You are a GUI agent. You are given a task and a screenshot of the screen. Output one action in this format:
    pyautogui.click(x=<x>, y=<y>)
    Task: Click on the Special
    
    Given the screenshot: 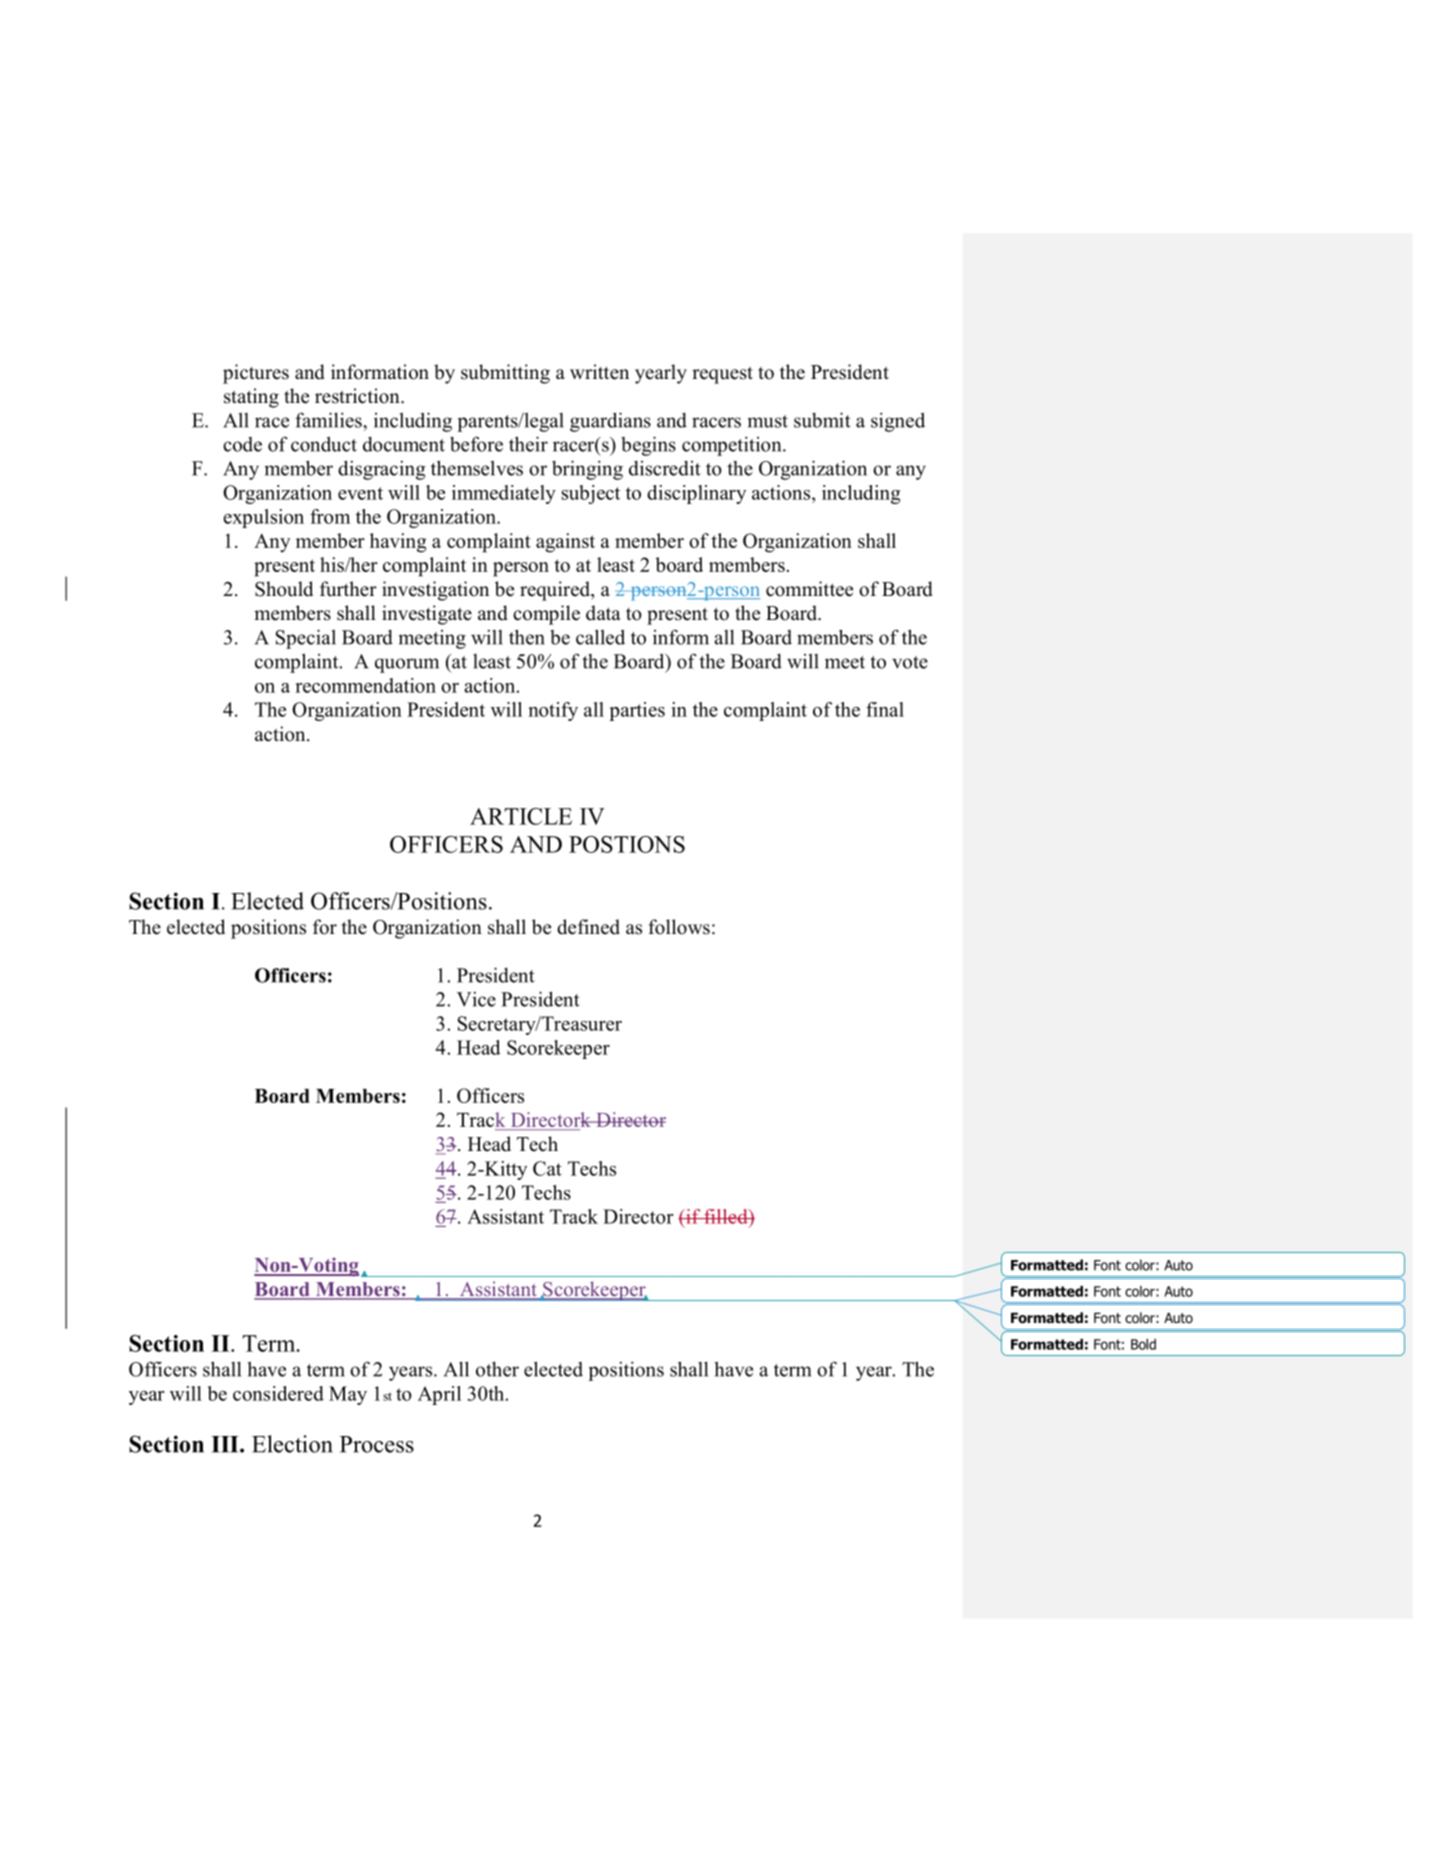 What is the action you would take?
    pyautogui.click(x=306, y=639)
